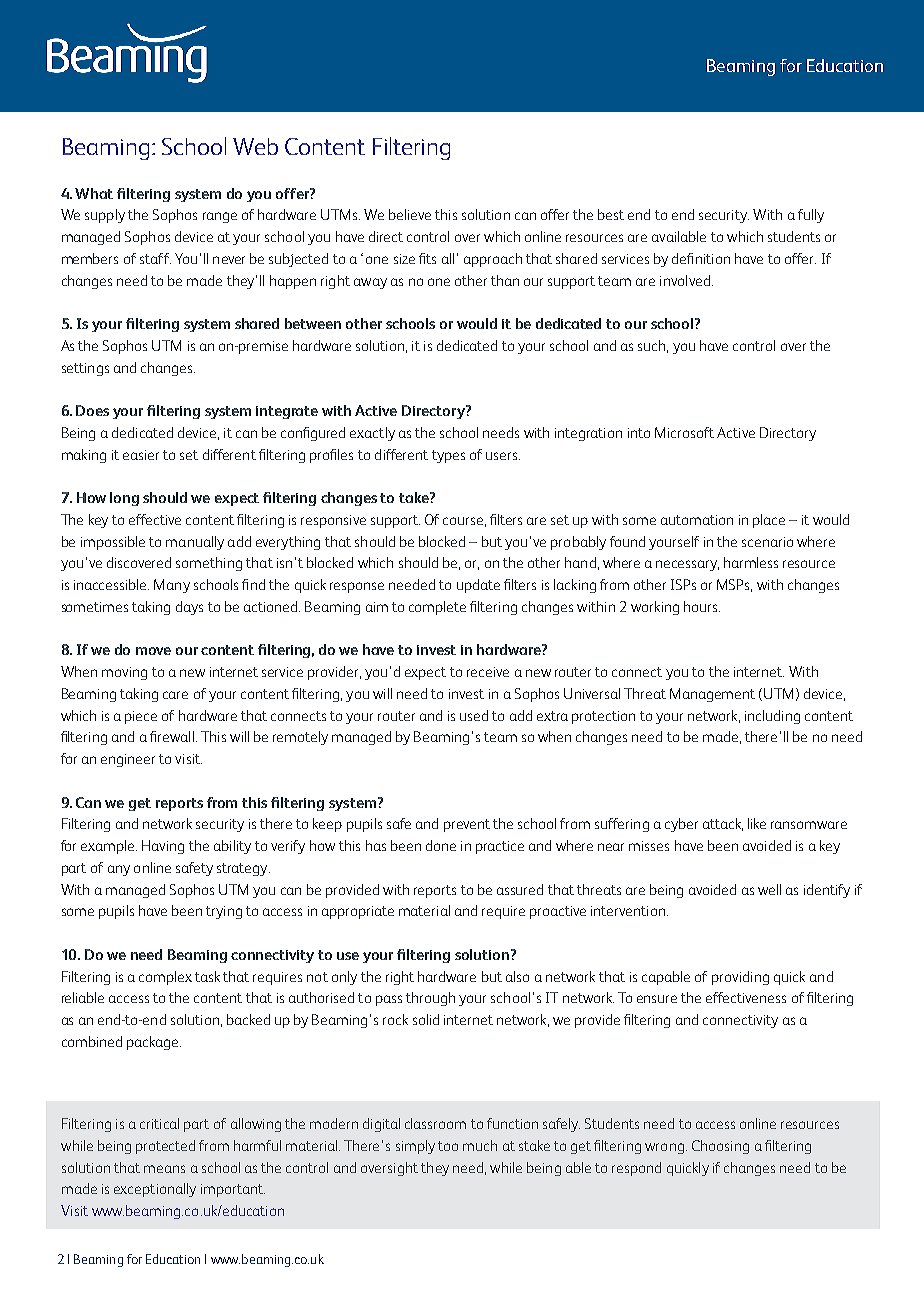  What do you see at coordinates (410, 214) in the page?
I see `believe` at bounding box center [410, 214].
